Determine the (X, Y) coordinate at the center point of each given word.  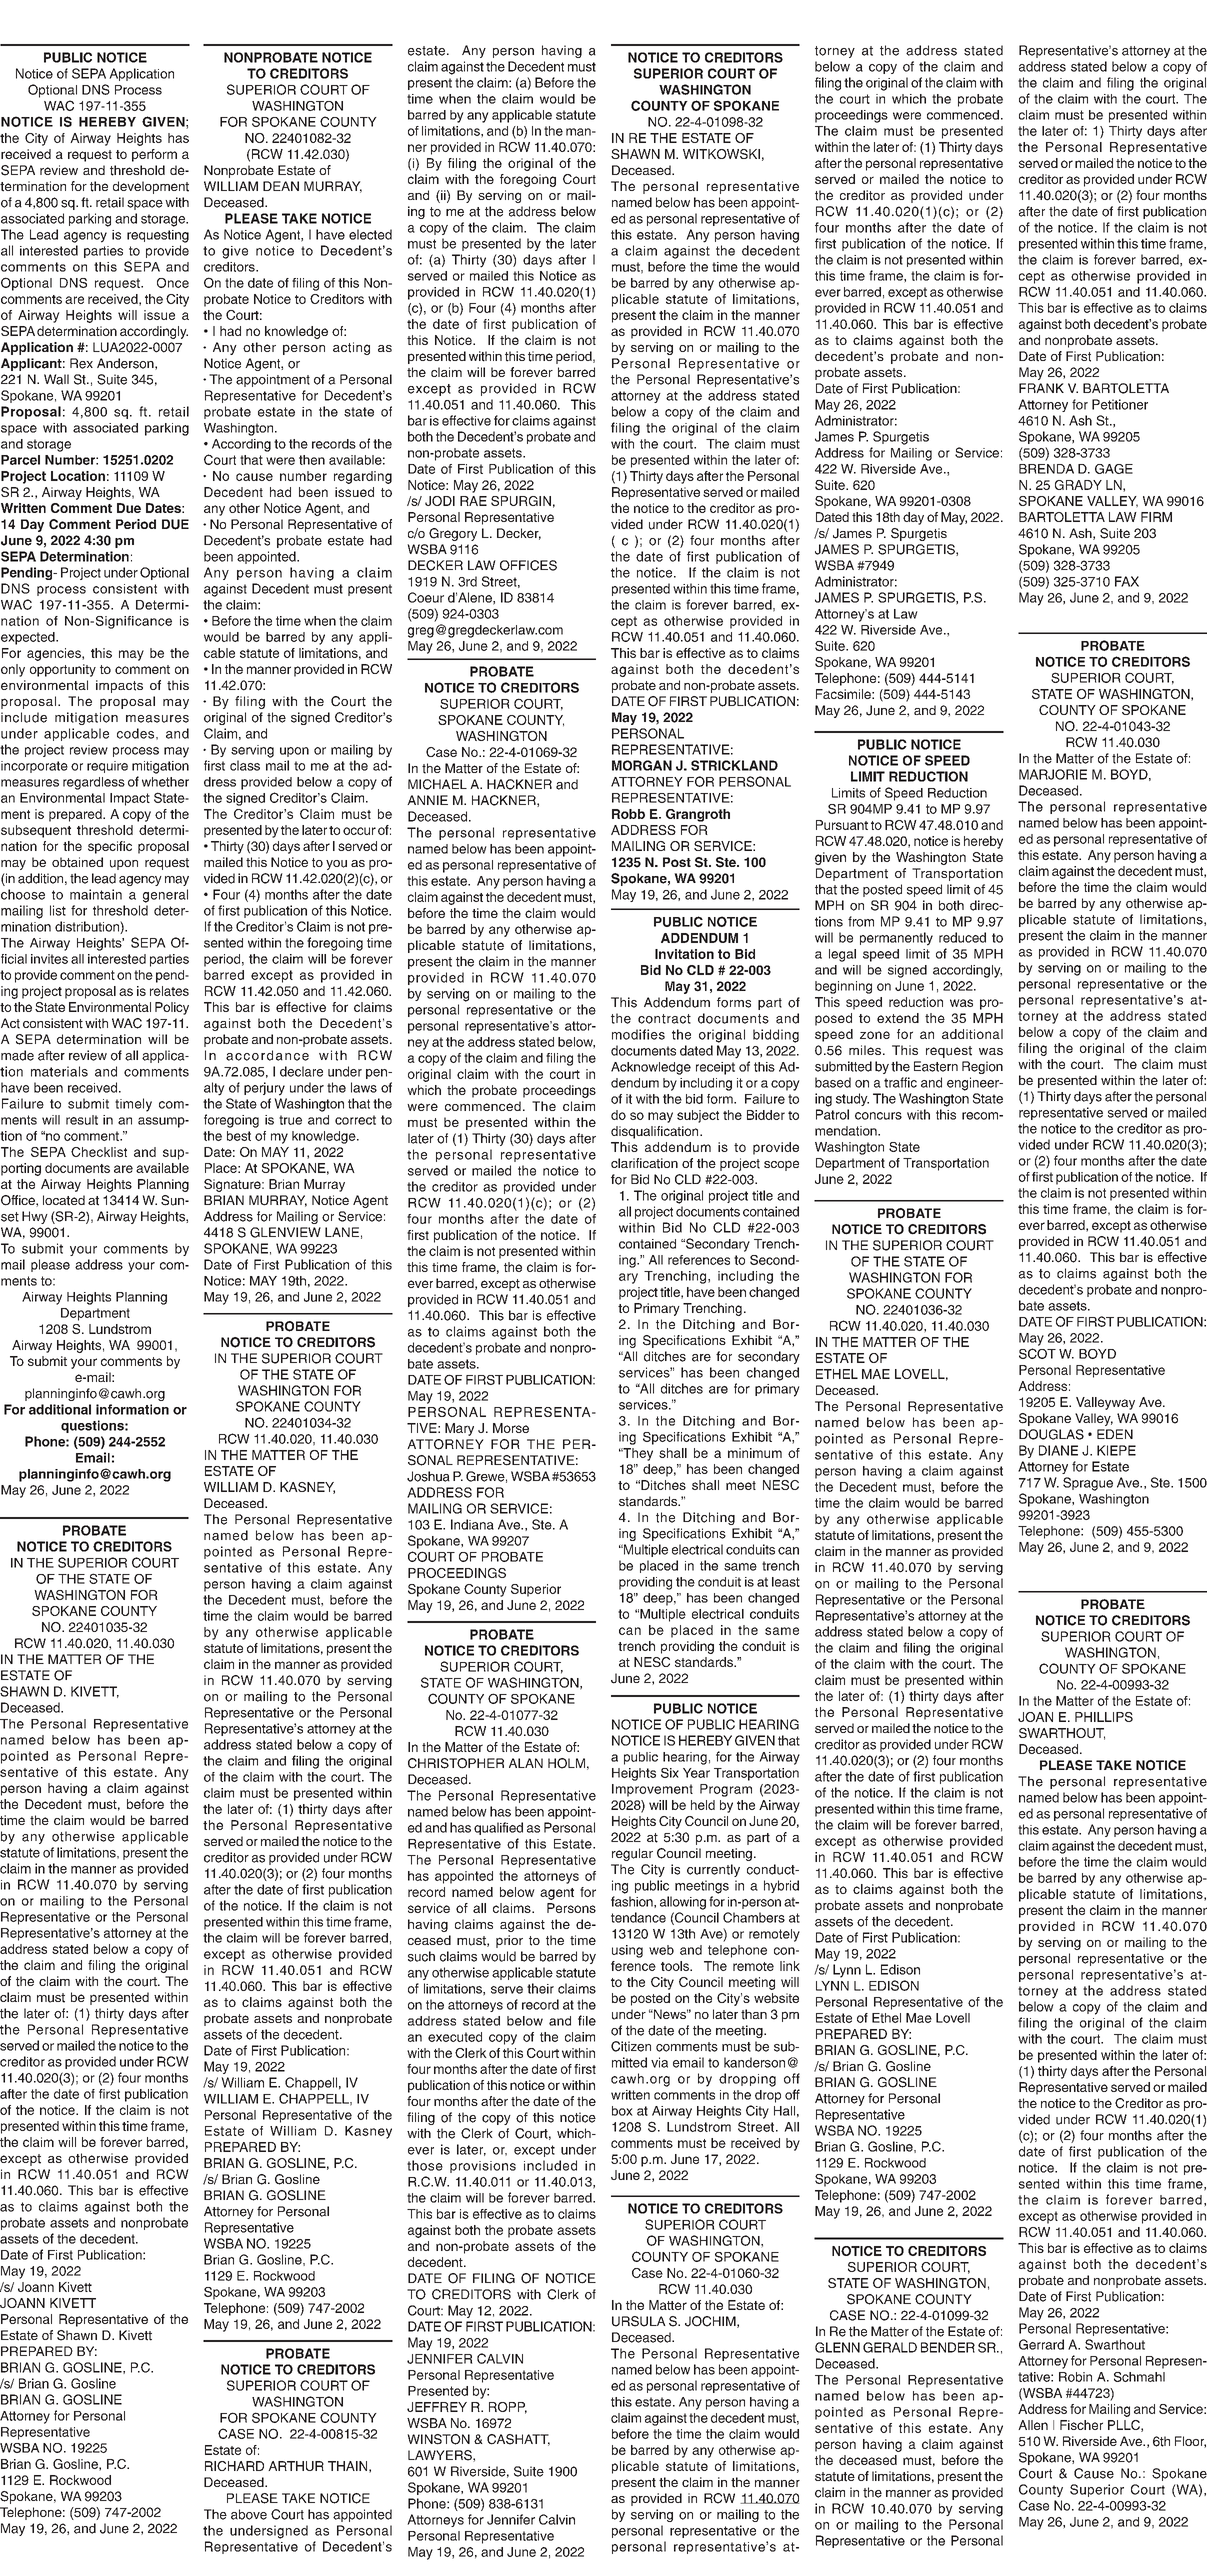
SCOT (1037, 1353)
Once (173, 283)
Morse (511, 1428)
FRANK (1041, 388)
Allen (1033, 2425)
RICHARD (234, 2466)
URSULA (639, 2321)
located (64, 1200)
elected (370, 234)
